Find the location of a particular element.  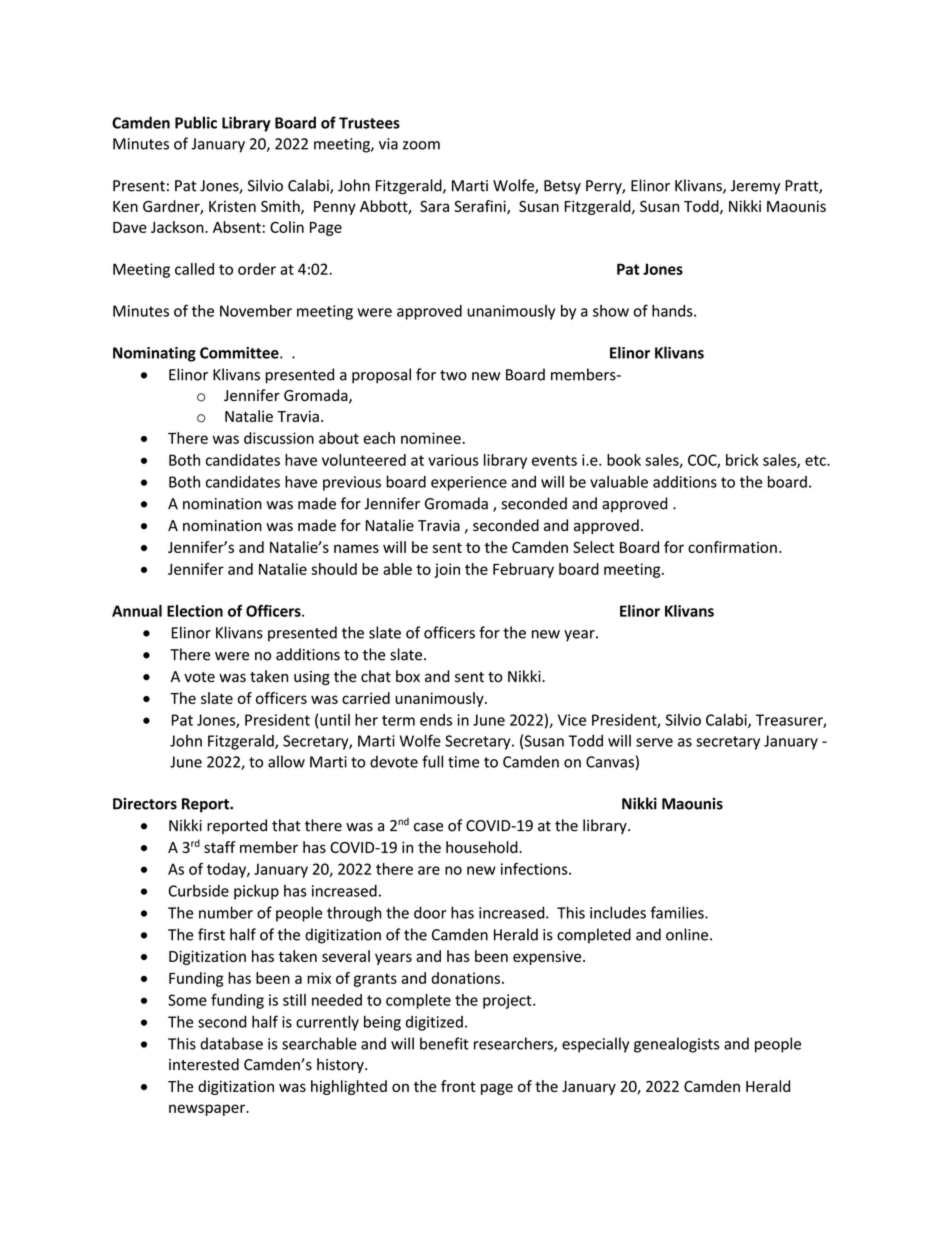

Jeremy is located at coordinates (755, 187).
